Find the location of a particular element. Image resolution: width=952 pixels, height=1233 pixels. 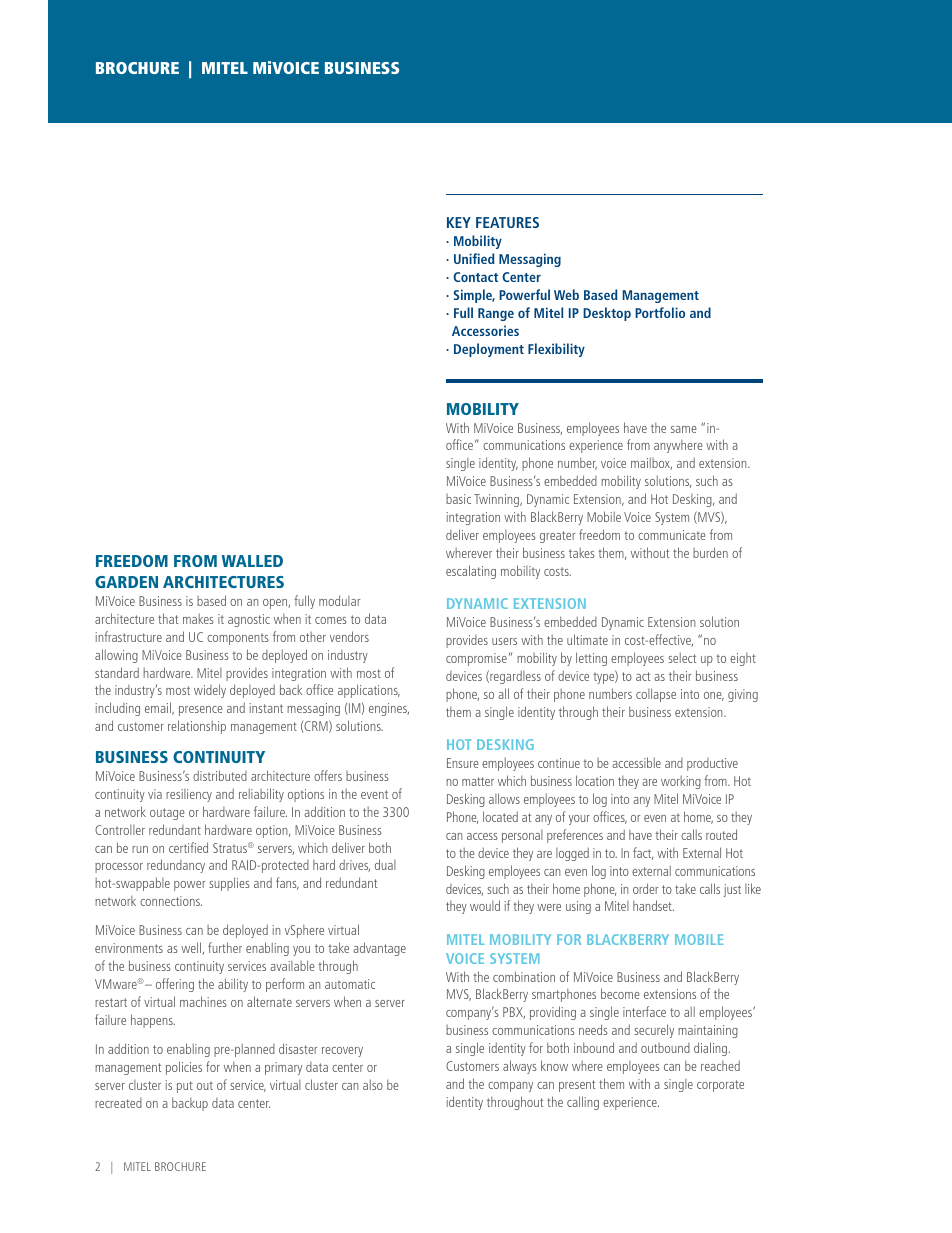

outbound is located at coordinates (665, 1048).
